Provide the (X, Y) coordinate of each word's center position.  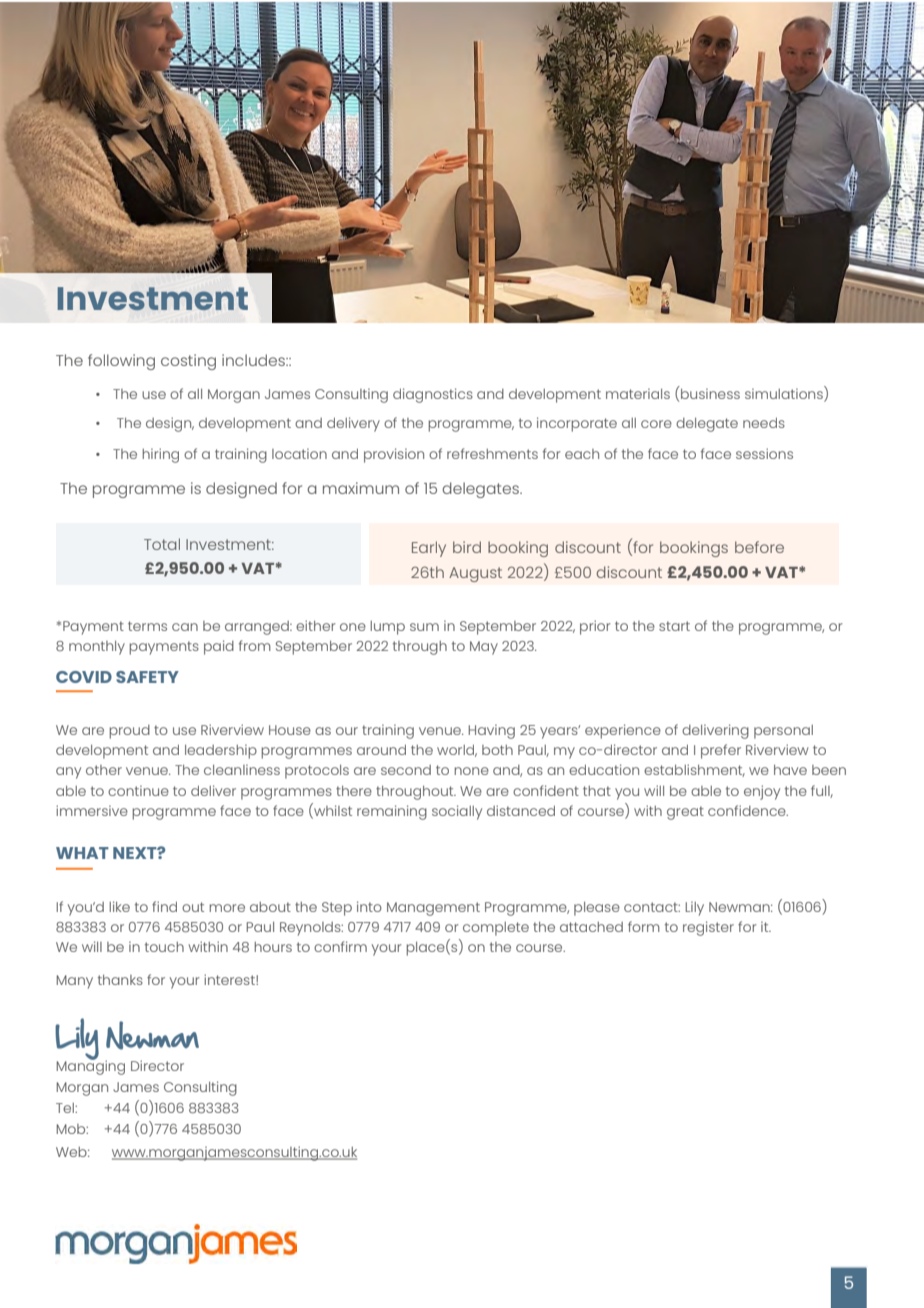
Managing (90, 1066)
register (708, 928)
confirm (340, 946)
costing (188, 362)
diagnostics (433, 395)
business (709, 392)
